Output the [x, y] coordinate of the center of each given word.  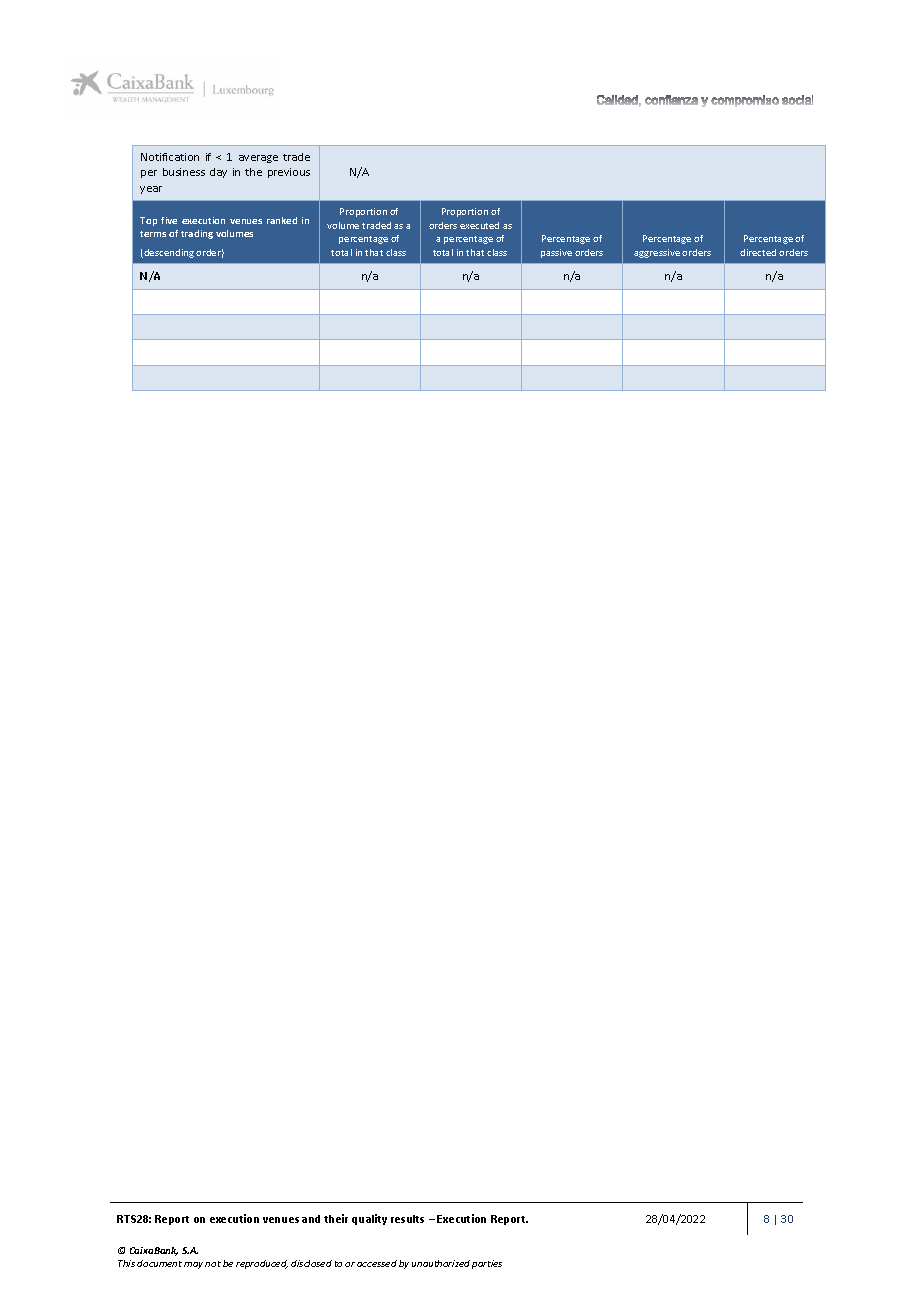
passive [556, 253]
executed [479, 225]
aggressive [657, 253]
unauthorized [441, 1263]
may [193, 1265]
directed [758, 252]
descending [168, 253]
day [218, 173]
